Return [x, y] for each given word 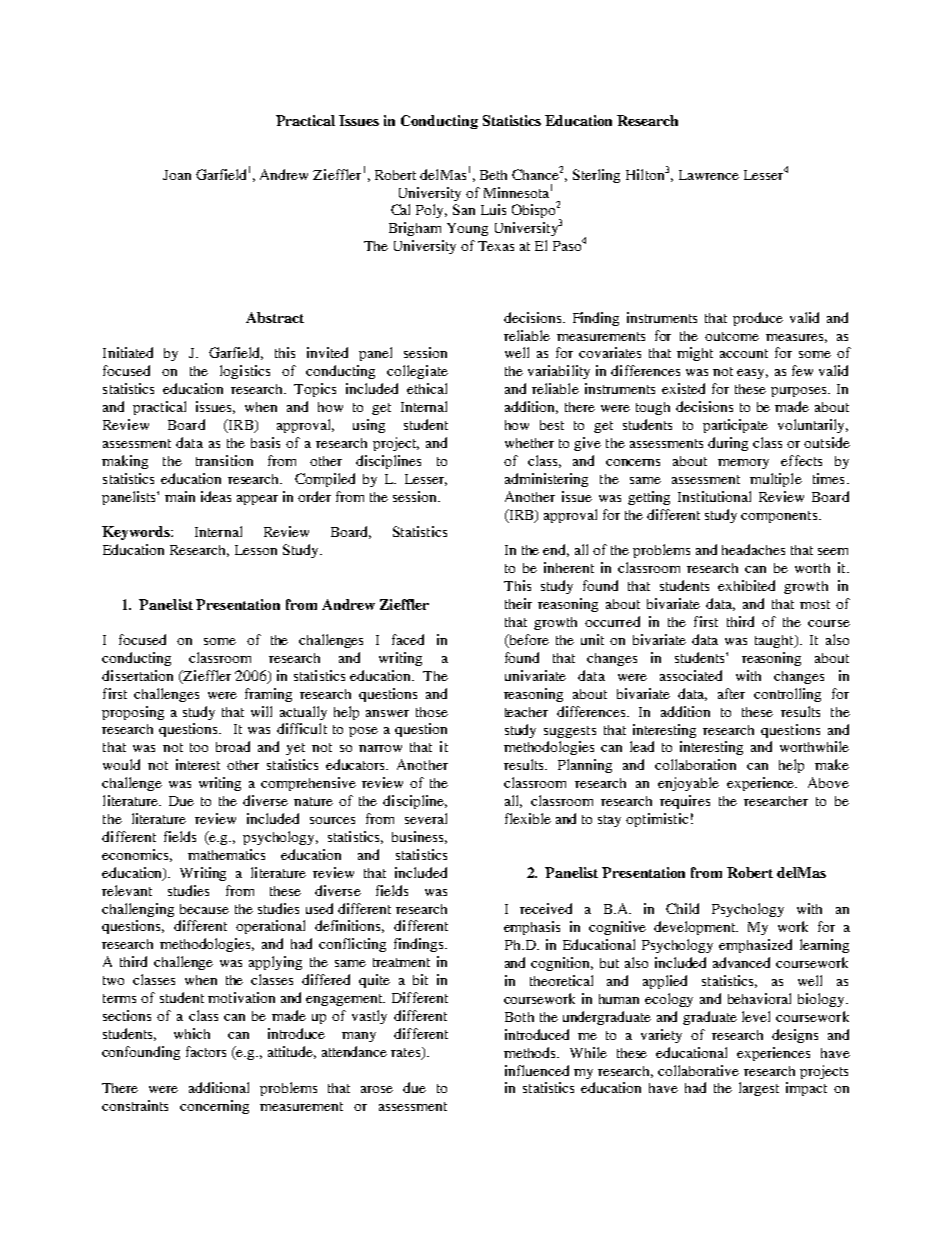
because [204, 909]
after [731, 693]
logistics [245, 372]
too [199, 747]
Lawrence [709, 175]
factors [206, 1051]
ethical [427, 388]
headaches [753, 549]
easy [752, 374]
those [432, 712]
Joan [177, 175]
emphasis [532, 928]
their [518, 603]
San [464, 209]
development [696, 928]
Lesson [256, 550]
